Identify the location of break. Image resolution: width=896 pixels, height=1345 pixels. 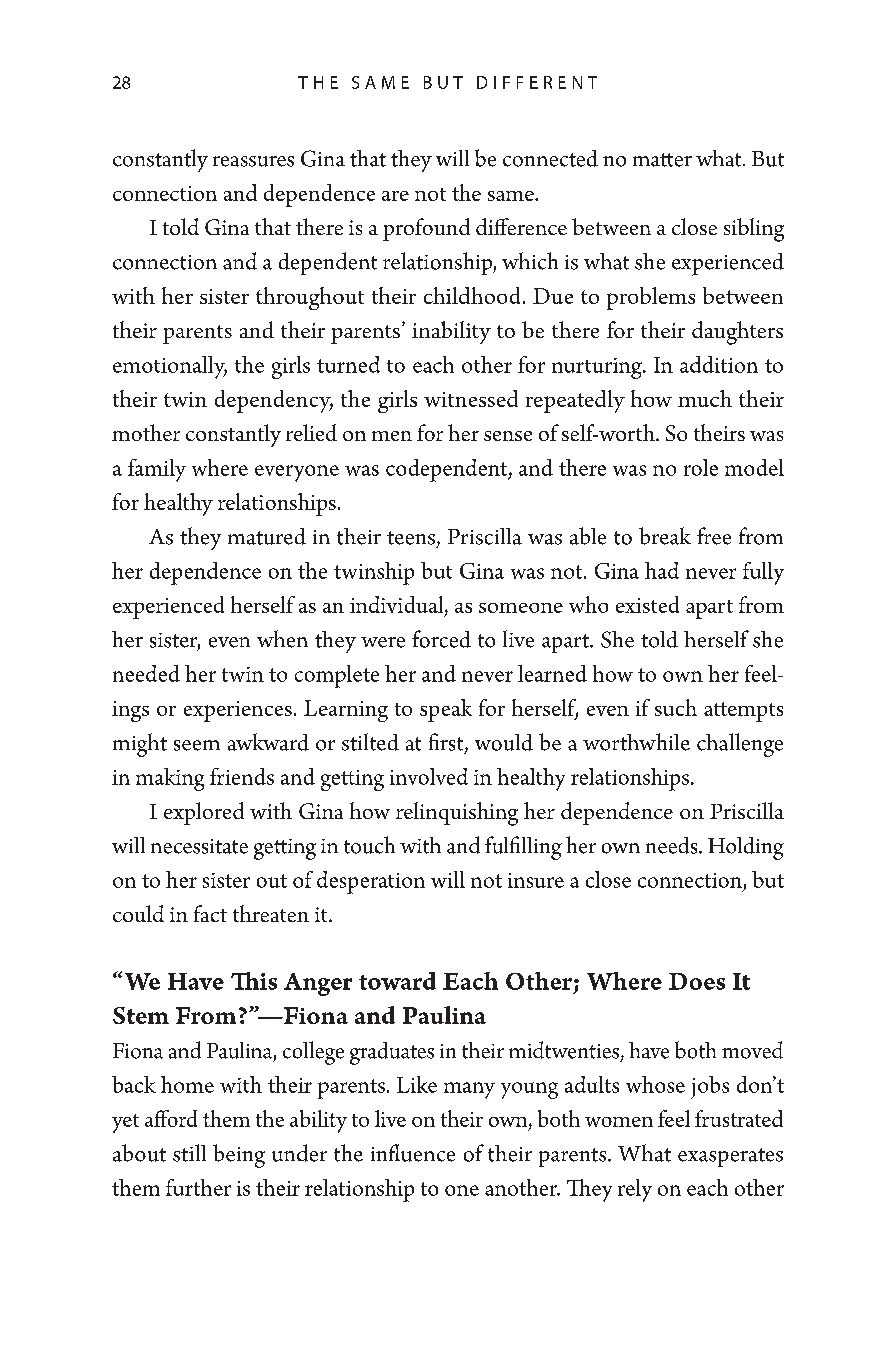
(665, 536).
